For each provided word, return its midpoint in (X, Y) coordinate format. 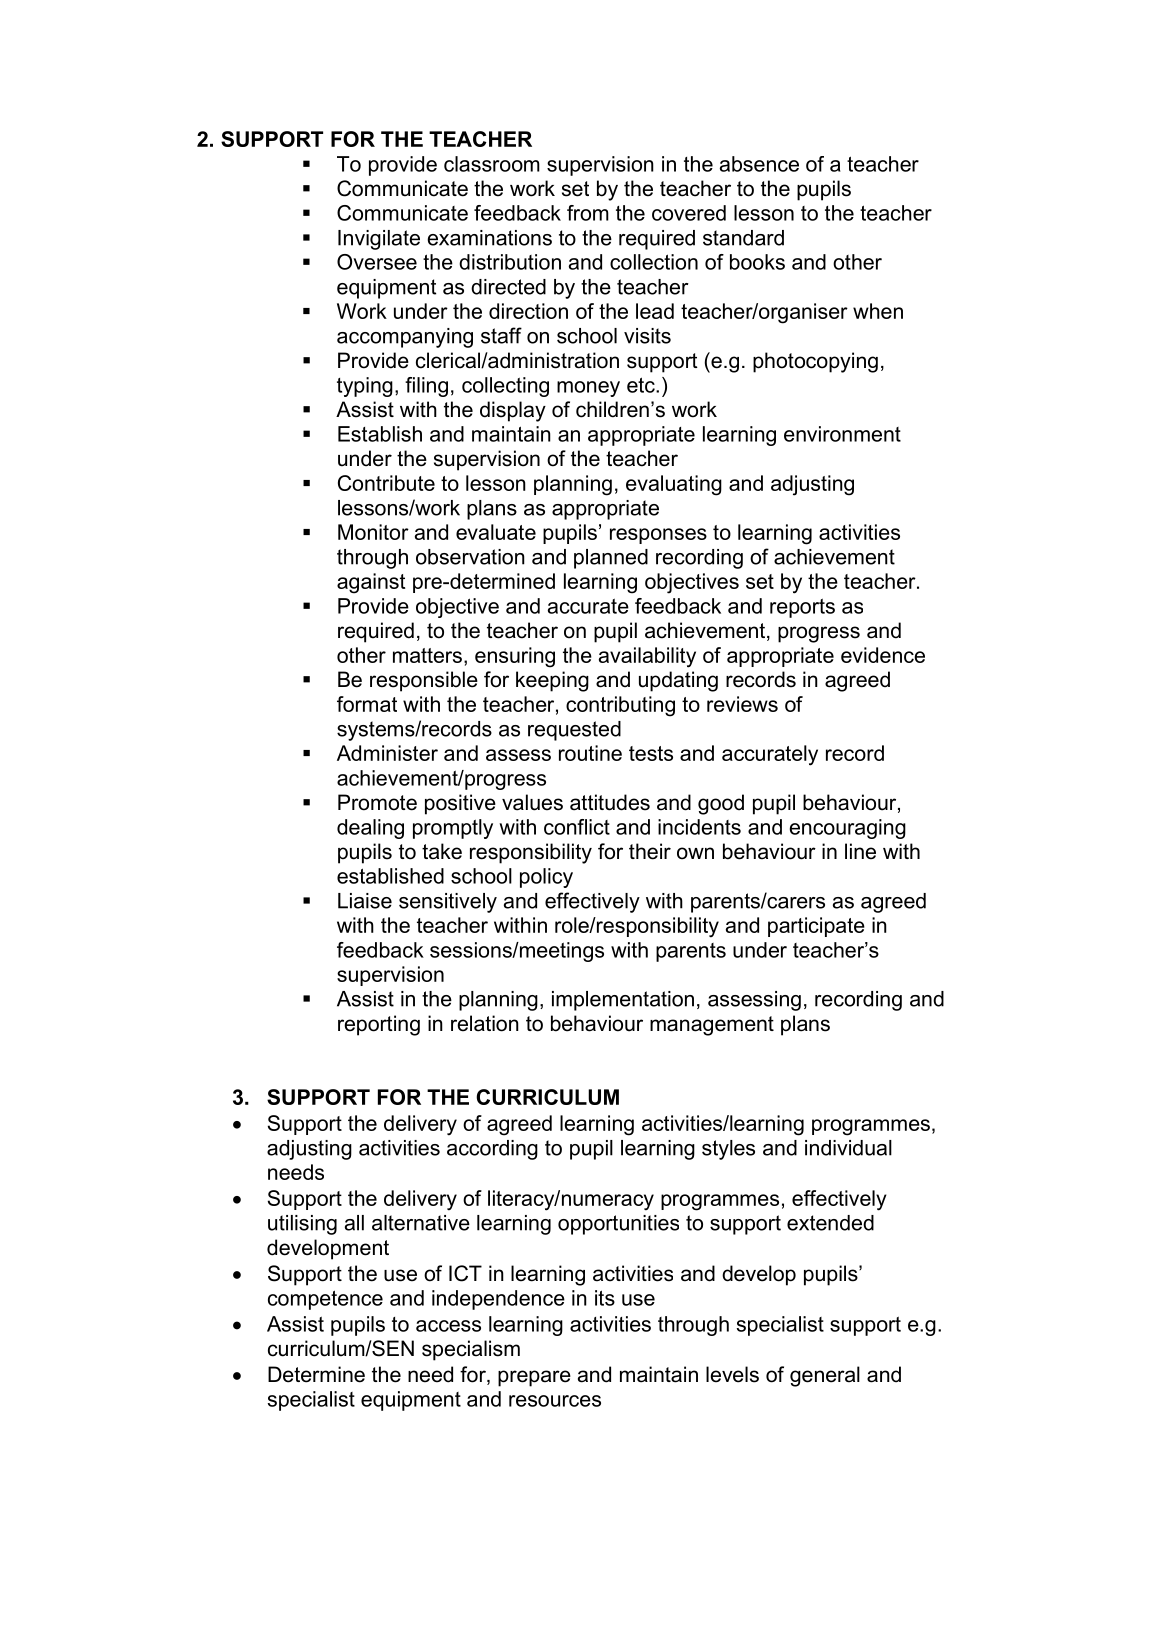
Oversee (377, 262)
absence (759, 164)
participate (816, 927)
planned (611, 559)
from (588, 213)
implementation (623, 1001)
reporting (379, 1025)
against (371, 583)
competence (325, 1300)
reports (802, 608)
